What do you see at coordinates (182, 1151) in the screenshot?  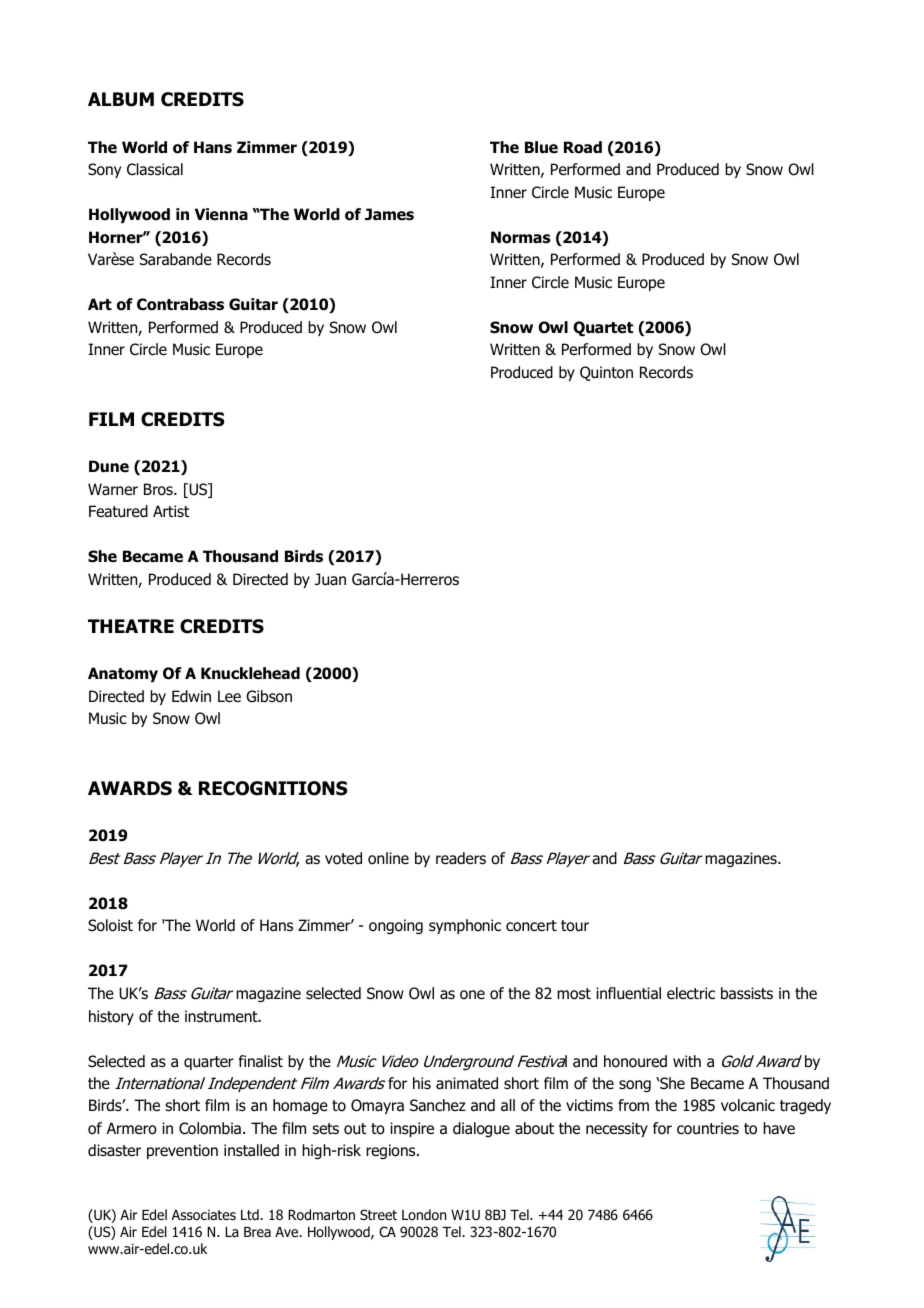 I see `prevention` at bounding box center [182, 1151].
